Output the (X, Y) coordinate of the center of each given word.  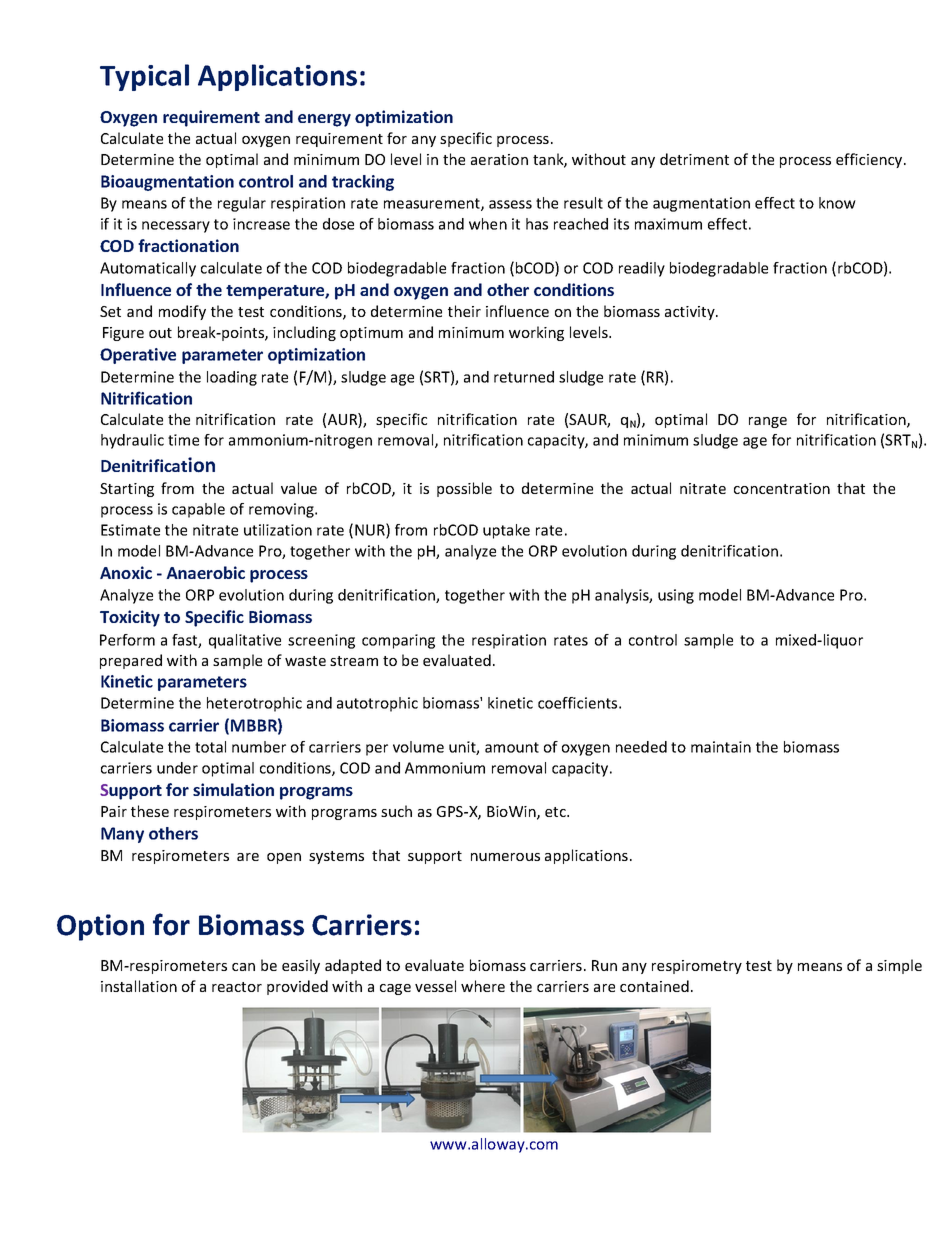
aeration (499, 159)
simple (899, 966)
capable (198, 510)
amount (512, 747)
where (483, 986)
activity (691, 313)
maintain (721, 747)
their (464, 311)
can (243, 967)
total (210, 747)
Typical (144, 77)
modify (182, 312)
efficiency (870, 160)
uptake (506, 531)
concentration (782, 488)
